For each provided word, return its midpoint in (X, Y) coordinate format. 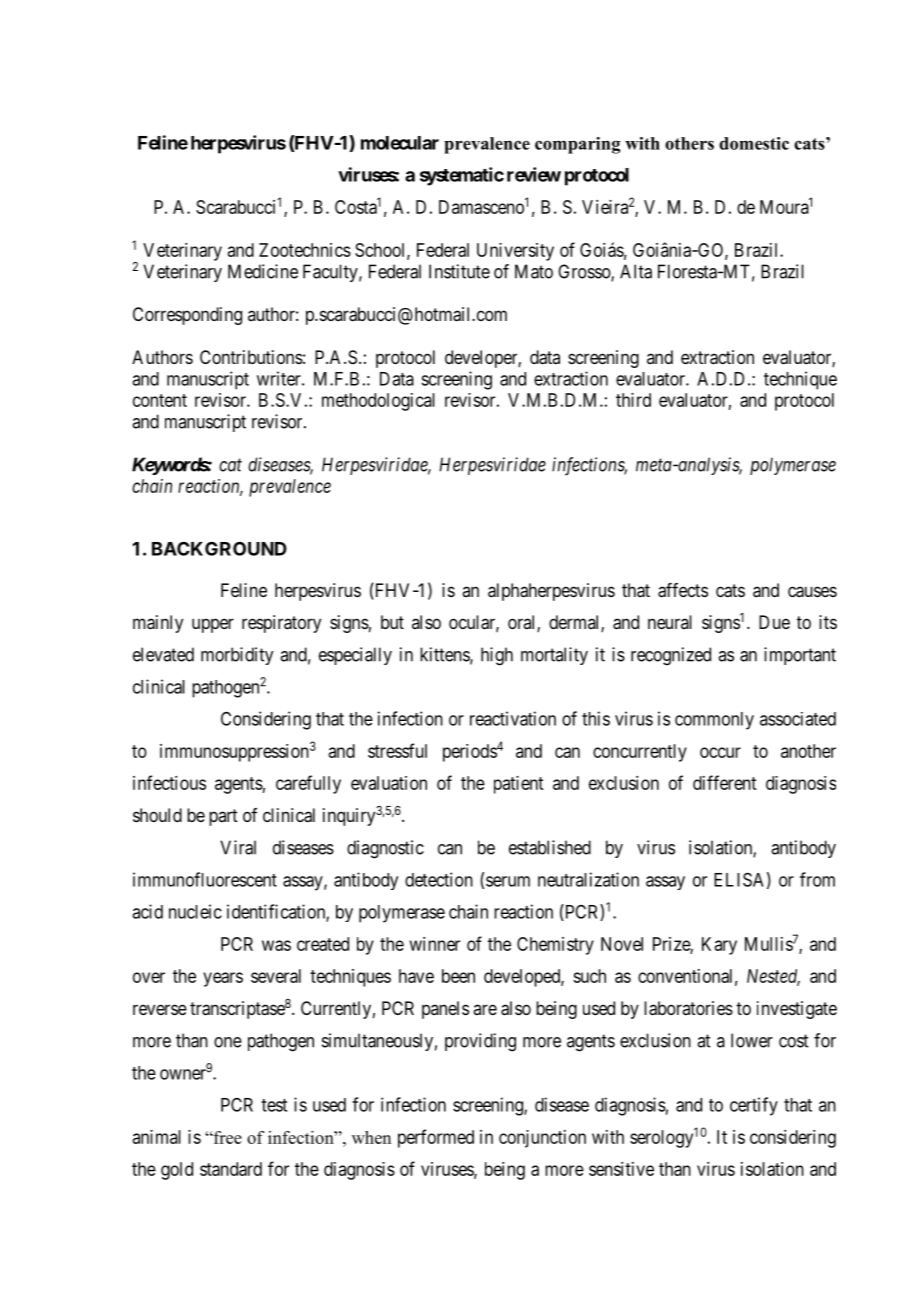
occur (720, 752)
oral (523, 623)
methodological (378, 402)
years (223, 979)
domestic (754, 143)
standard (231, 1169)
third (633, 400)
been (458, 976)
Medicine (263, 271)
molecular (400, 143)
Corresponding (187, 316)
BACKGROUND (219, 548)
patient (518, 785)
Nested (773, 977)
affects (683, 590)
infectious (169, 782)
